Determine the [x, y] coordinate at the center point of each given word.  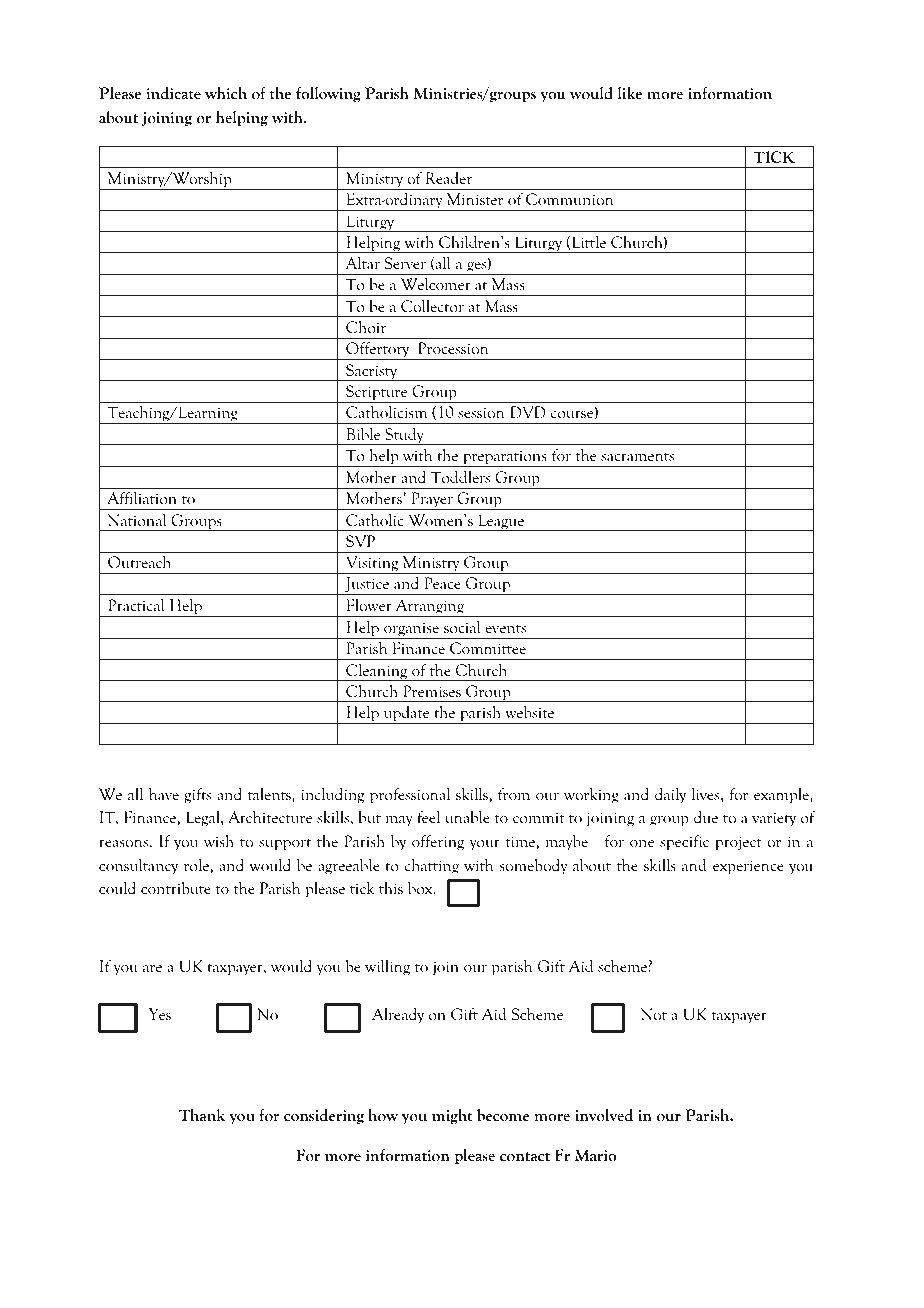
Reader [448, 177]
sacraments [637, 457]
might [452, 1116]
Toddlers [460, 476]
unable [467, 817]
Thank [202, 1115]
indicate [174, 93]
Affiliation [142, 498]
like [630, 93]
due [706, 816]
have [164, 794]
